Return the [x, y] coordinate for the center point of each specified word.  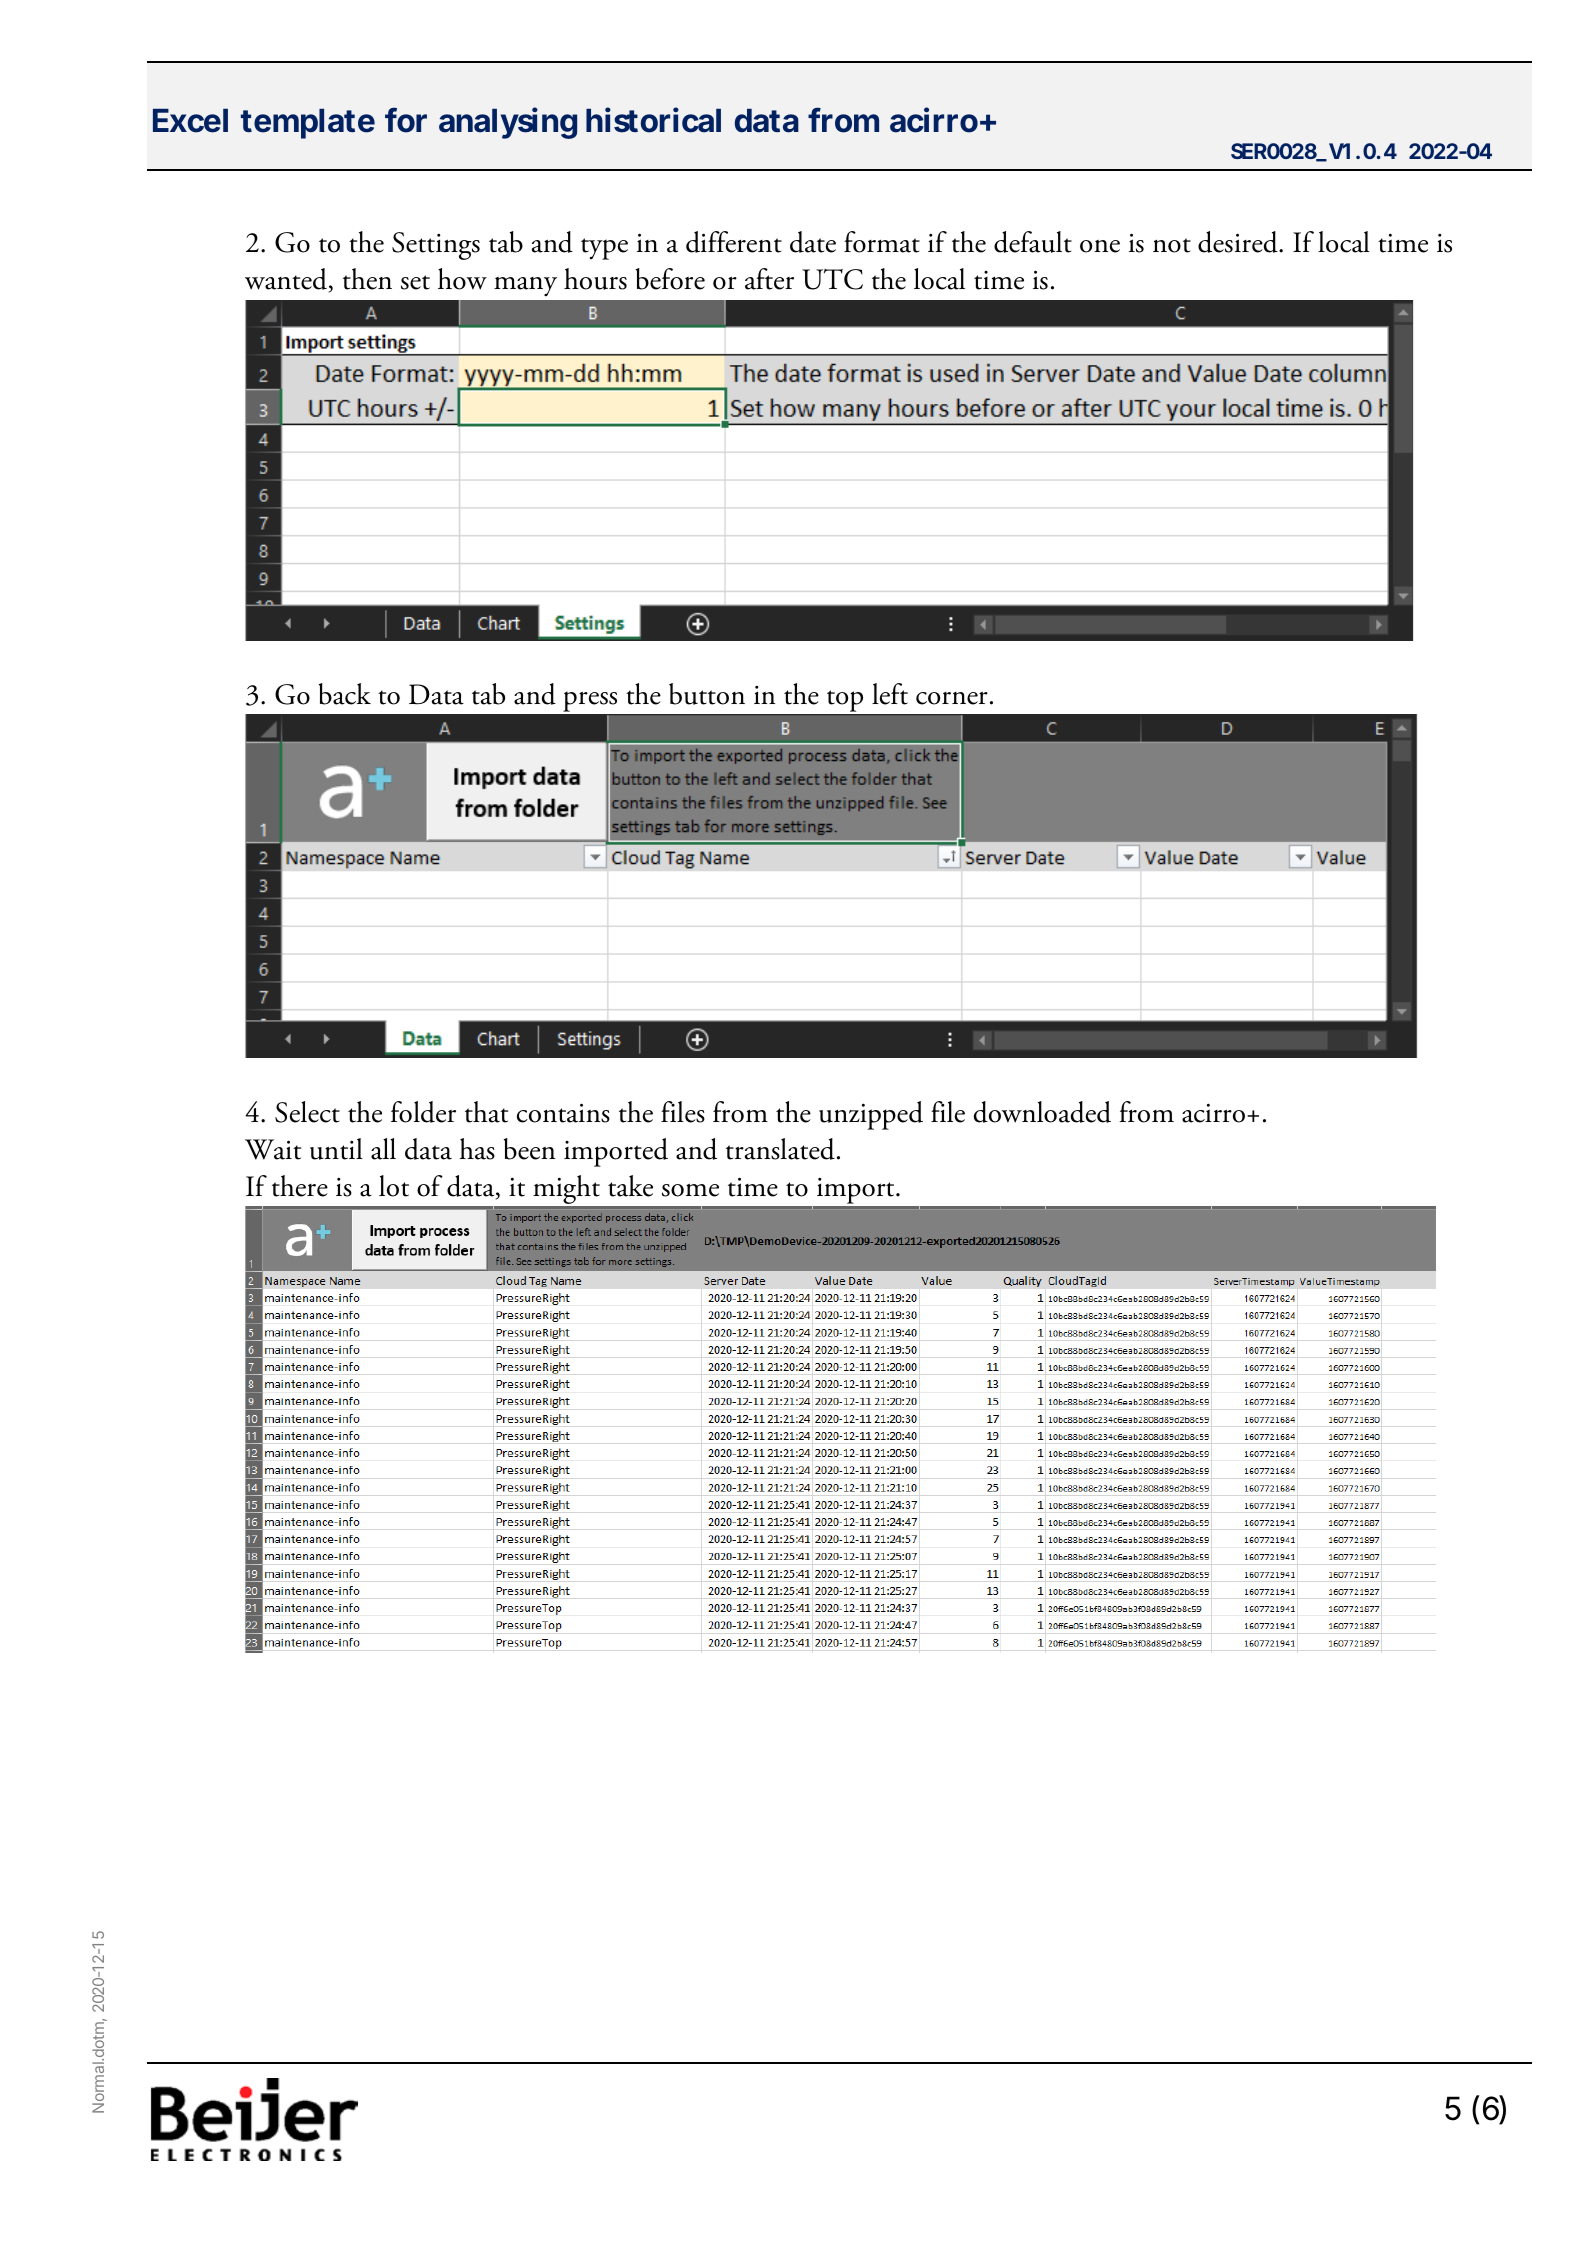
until [336, 1149]
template [308, 124]
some [690, 1190]
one [1100, 246]
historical [653, 120]
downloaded [1042, 1112]
